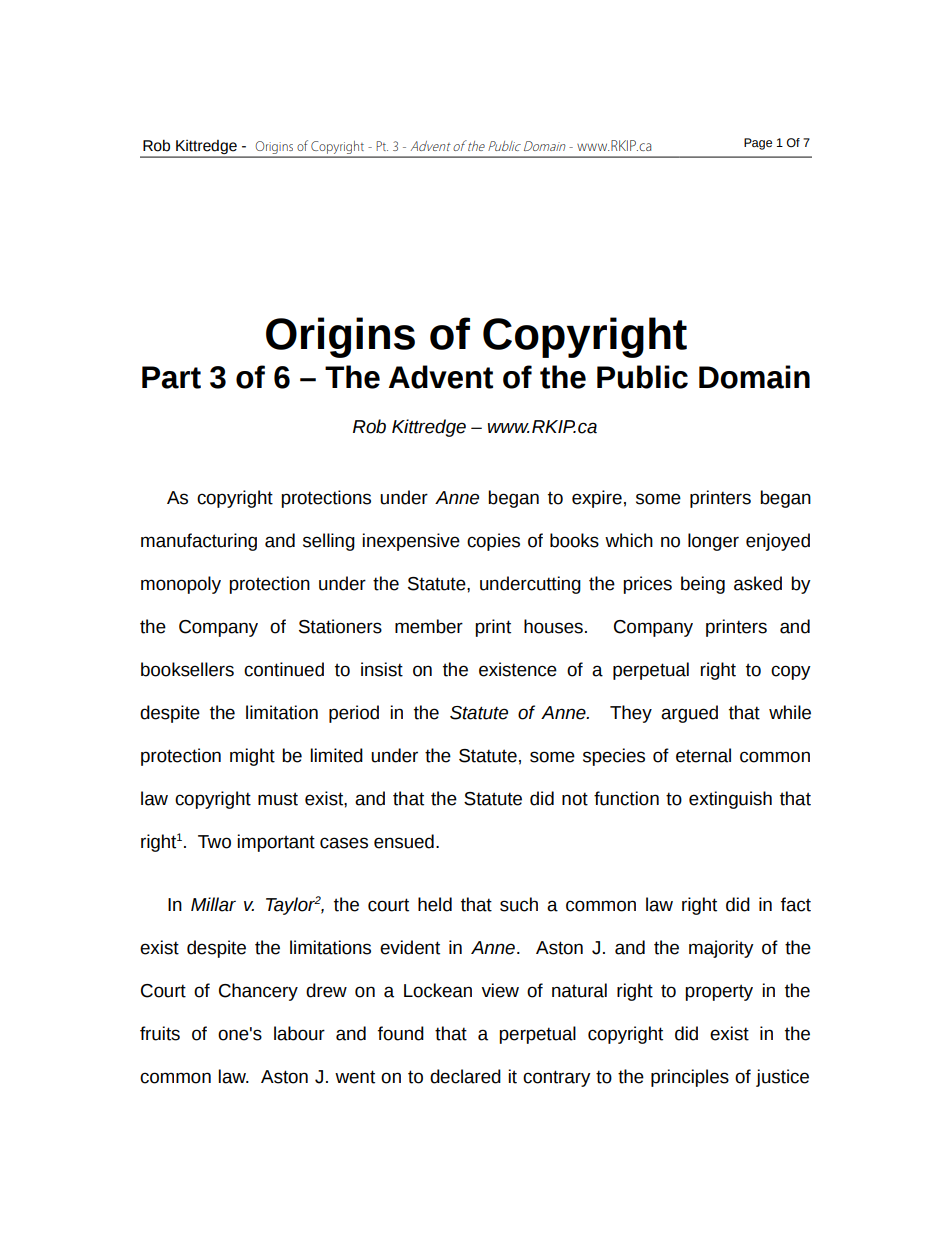 Image resolution: width=952 pixels, height=1233 pixels. What do you see at coordinates (284, 669) in the screenshot?
I see `continued` at bounding box center [284, 669].
